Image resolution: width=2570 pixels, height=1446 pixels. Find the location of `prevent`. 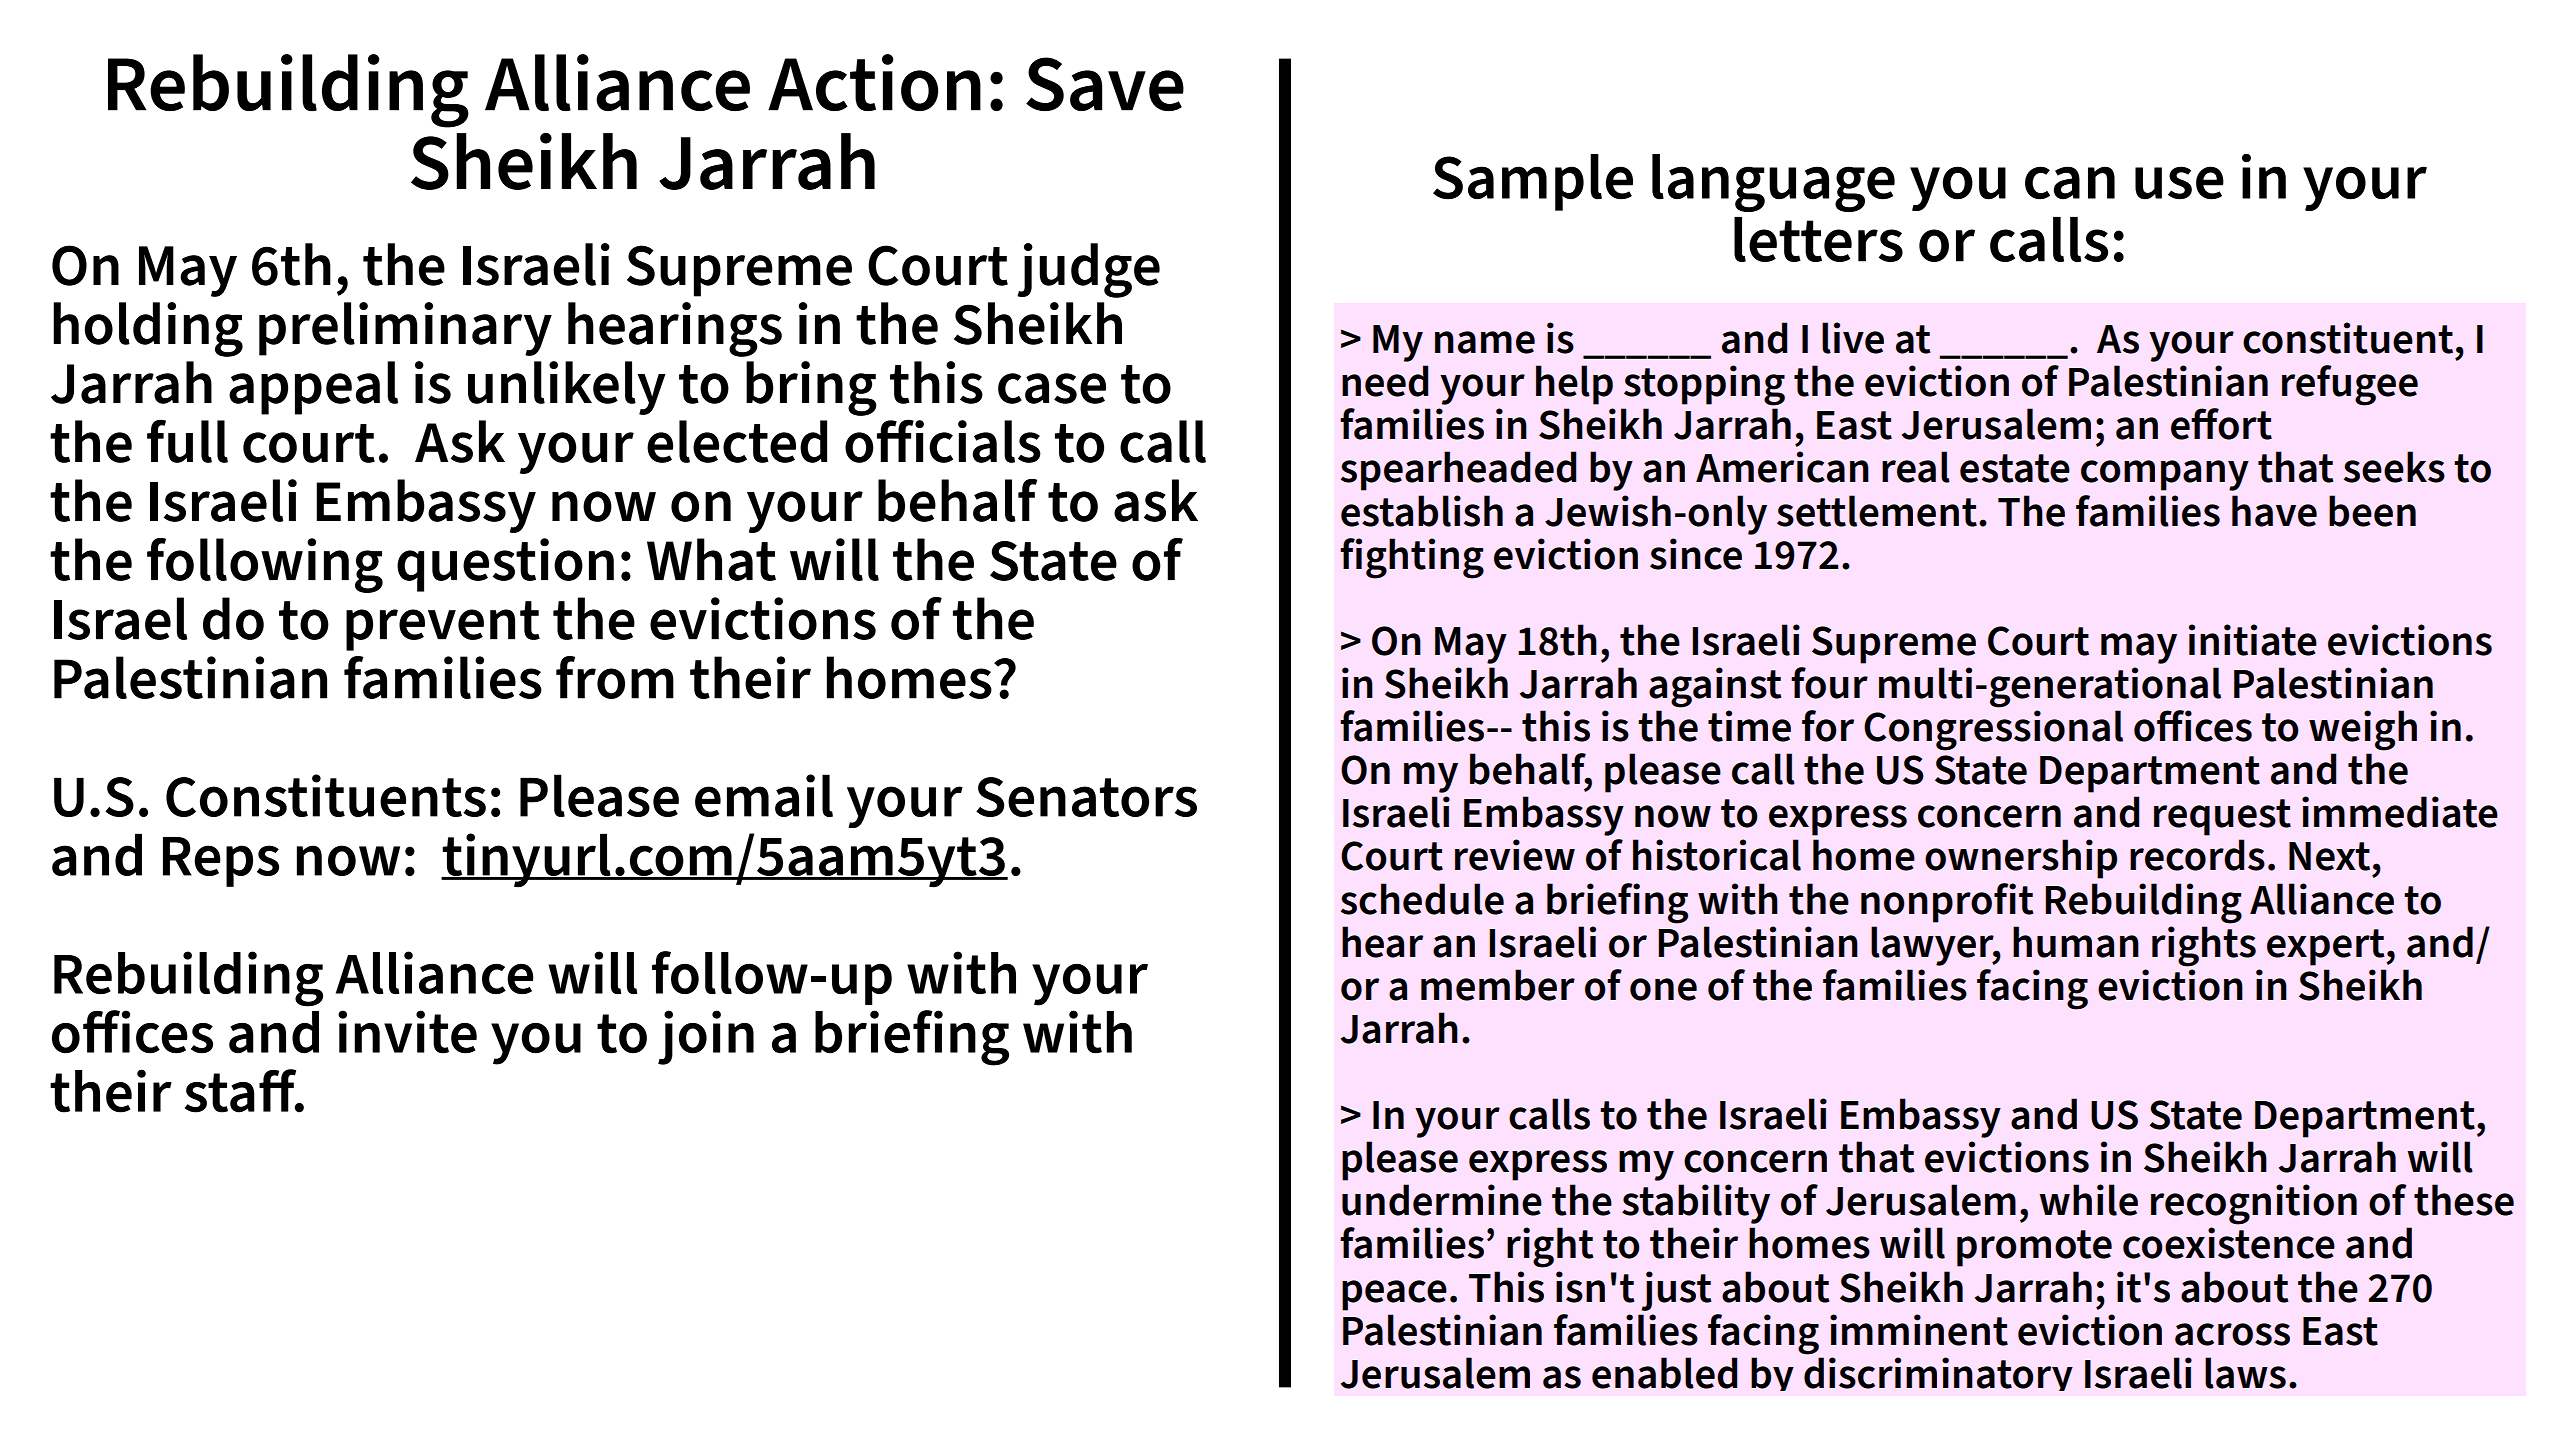

prevent is located at coordinates (443, 626).
